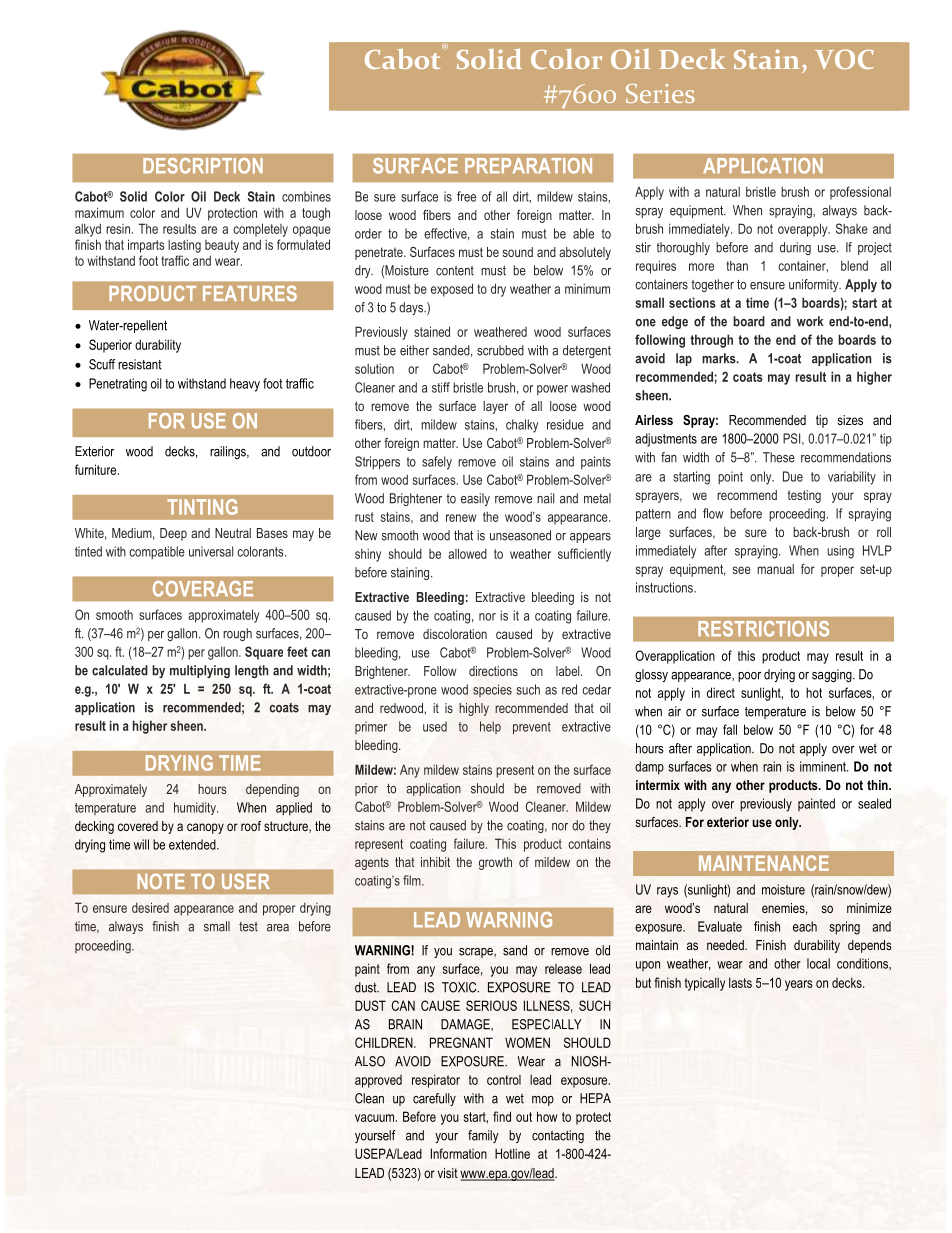 Image resolution: width=952 pixels, height=1233 pixels. Describe the element at coordinates (528, 166) in the image. I see `PREPARATION` at that location.
